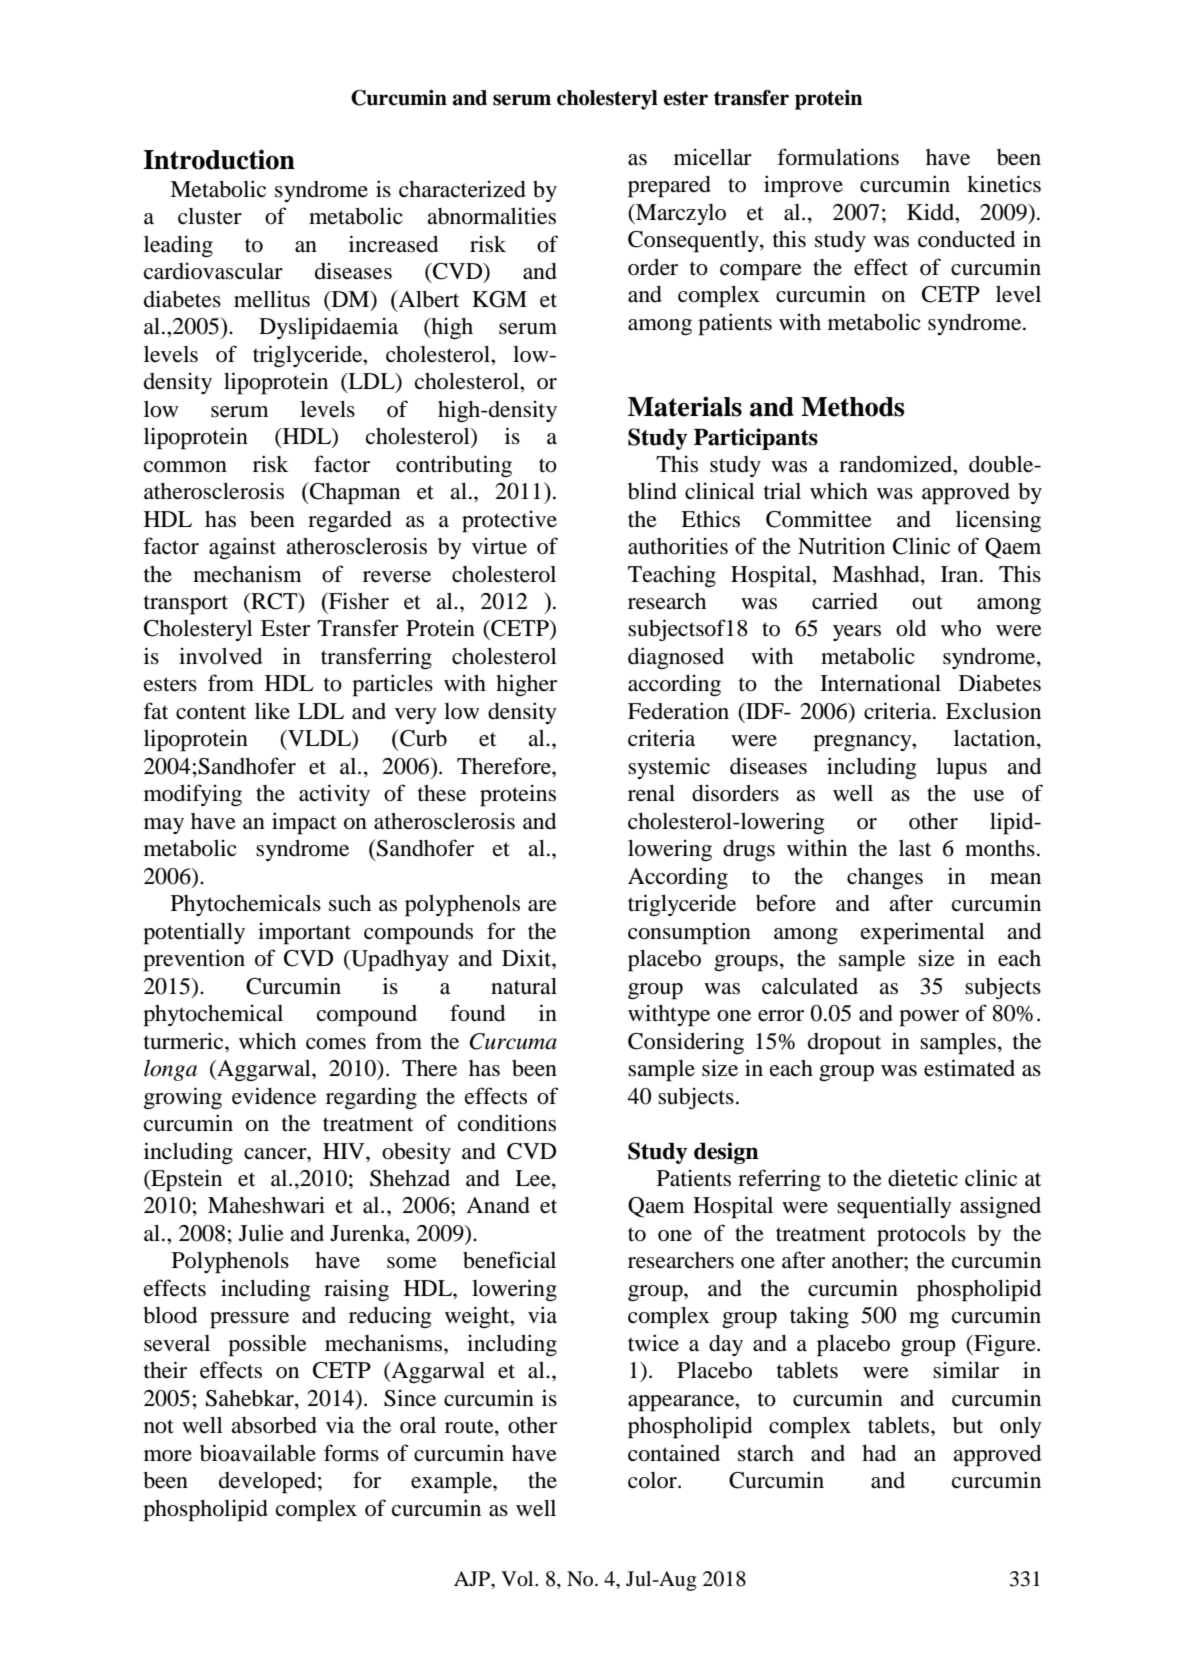 This screenshot has height=1676, width=1185. I want to click on dietetic, so click(923, 1178).
